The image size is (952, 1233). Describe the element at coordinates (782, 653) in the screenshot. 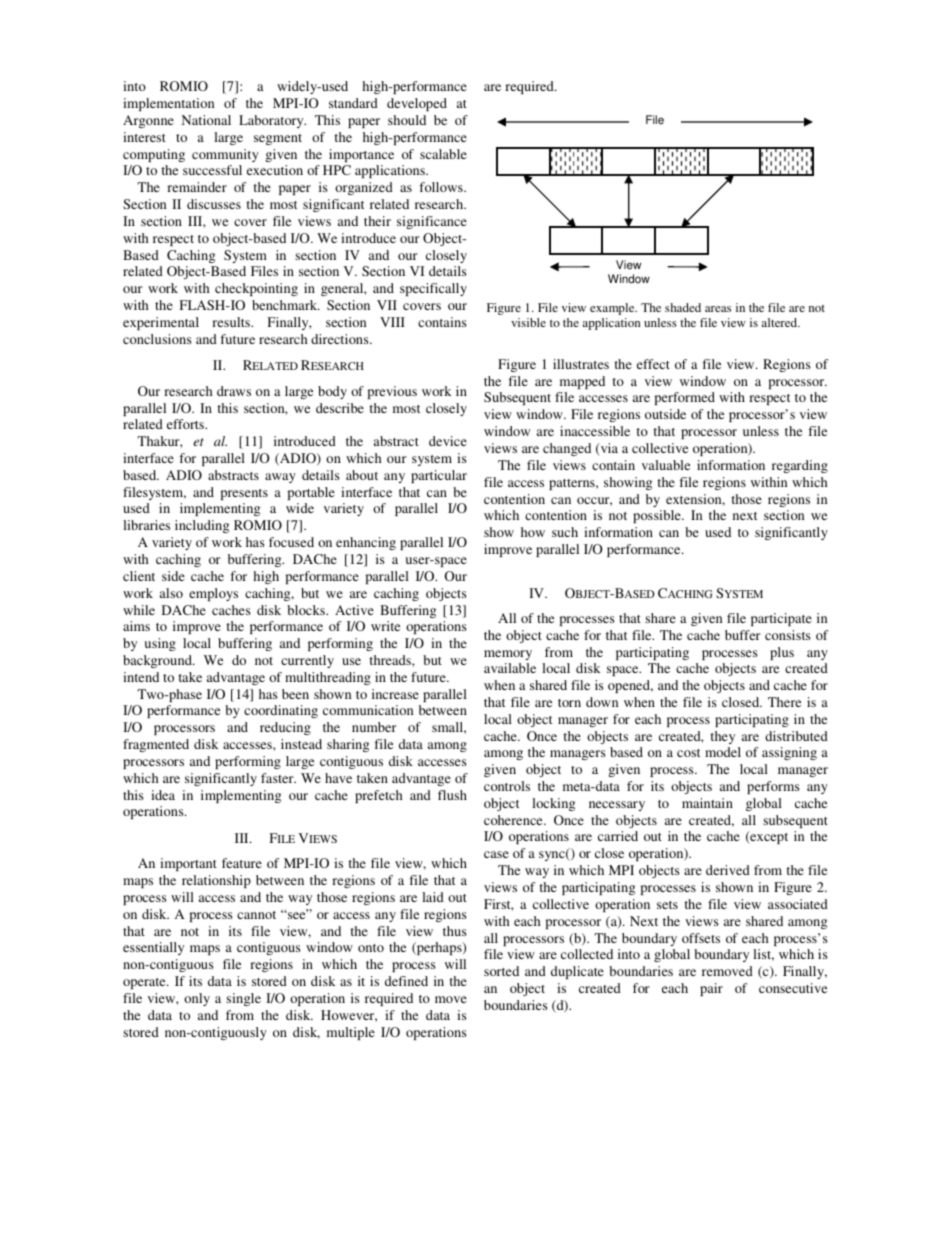

I see `plus` at that location.
